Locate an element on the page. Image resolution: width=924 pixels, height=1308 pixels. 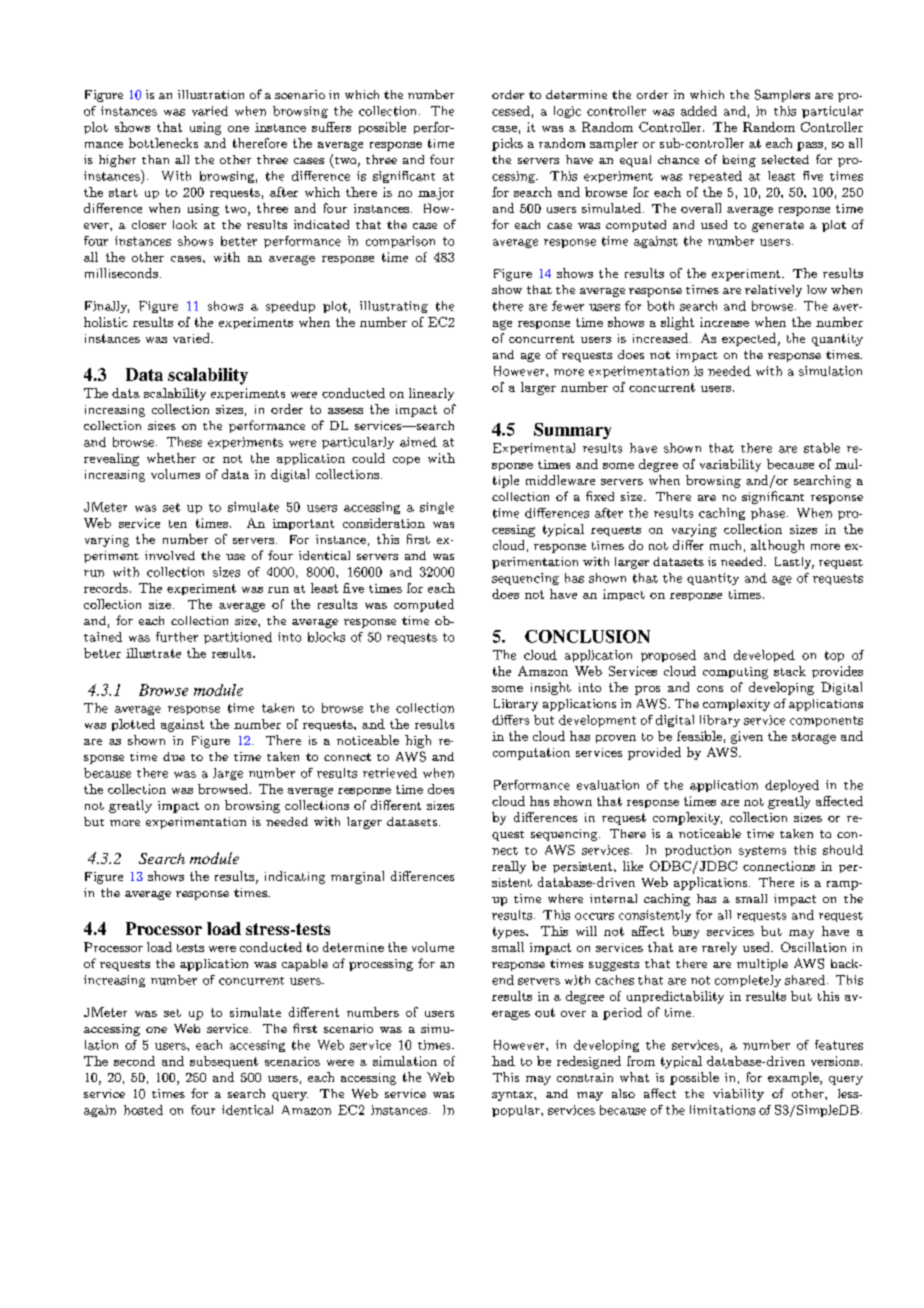
viability is located at coordinates (738, 1095).
